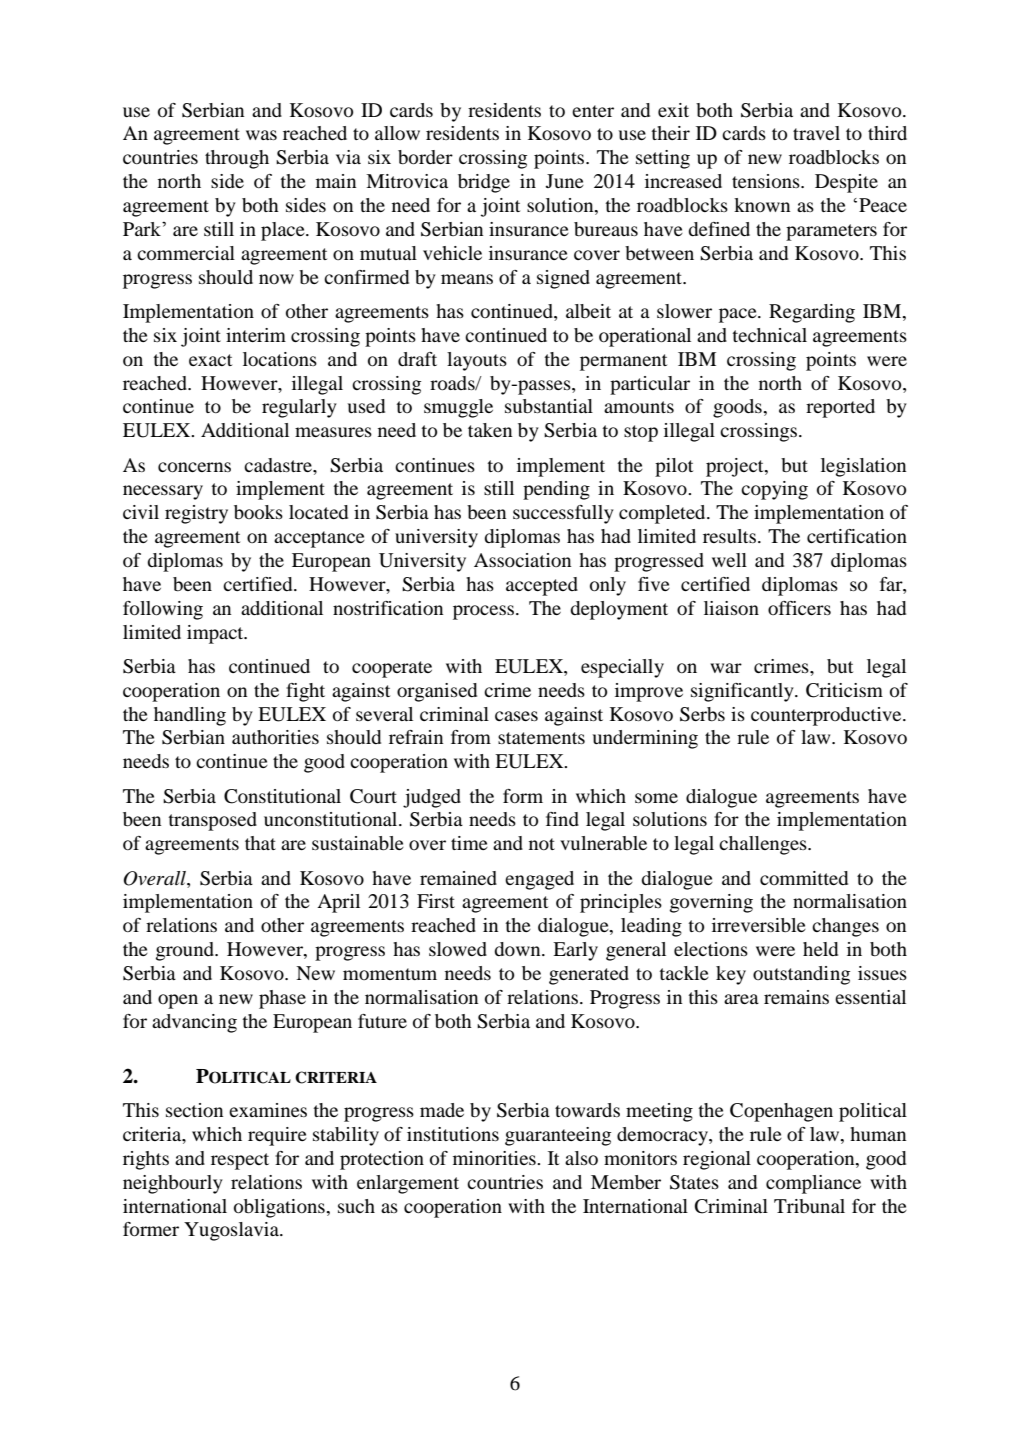 The image size is (1030, 1456). Describe the element at coordinates (216, 634) in the document. I see `impact` at that location.
